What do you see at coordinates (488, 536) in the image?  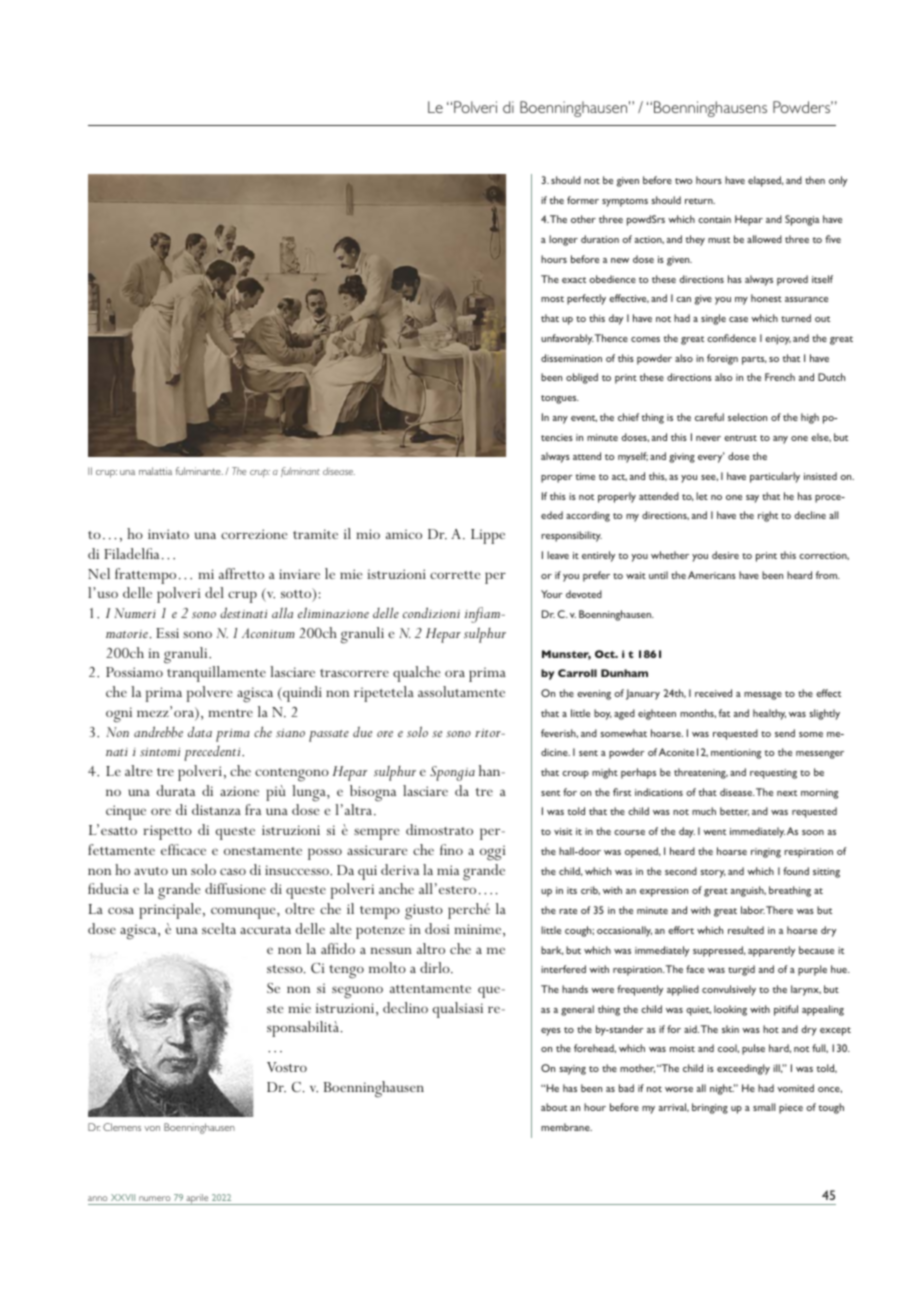 I see `Lippe` at bounding box center [488, 536].
